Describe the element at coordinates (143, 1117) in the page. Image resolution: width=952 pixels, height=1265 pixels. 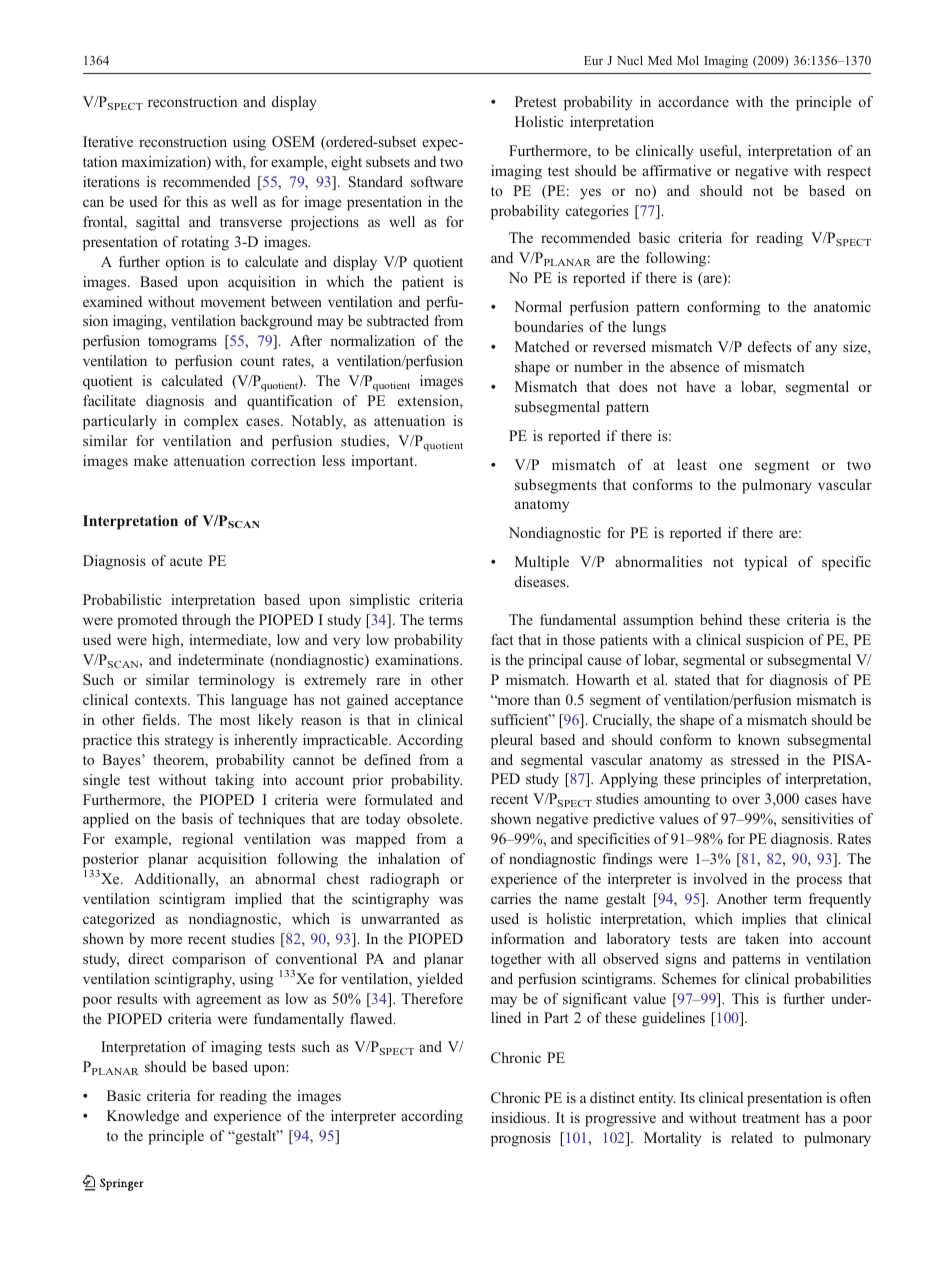
I see `Knowledge` at that location.
